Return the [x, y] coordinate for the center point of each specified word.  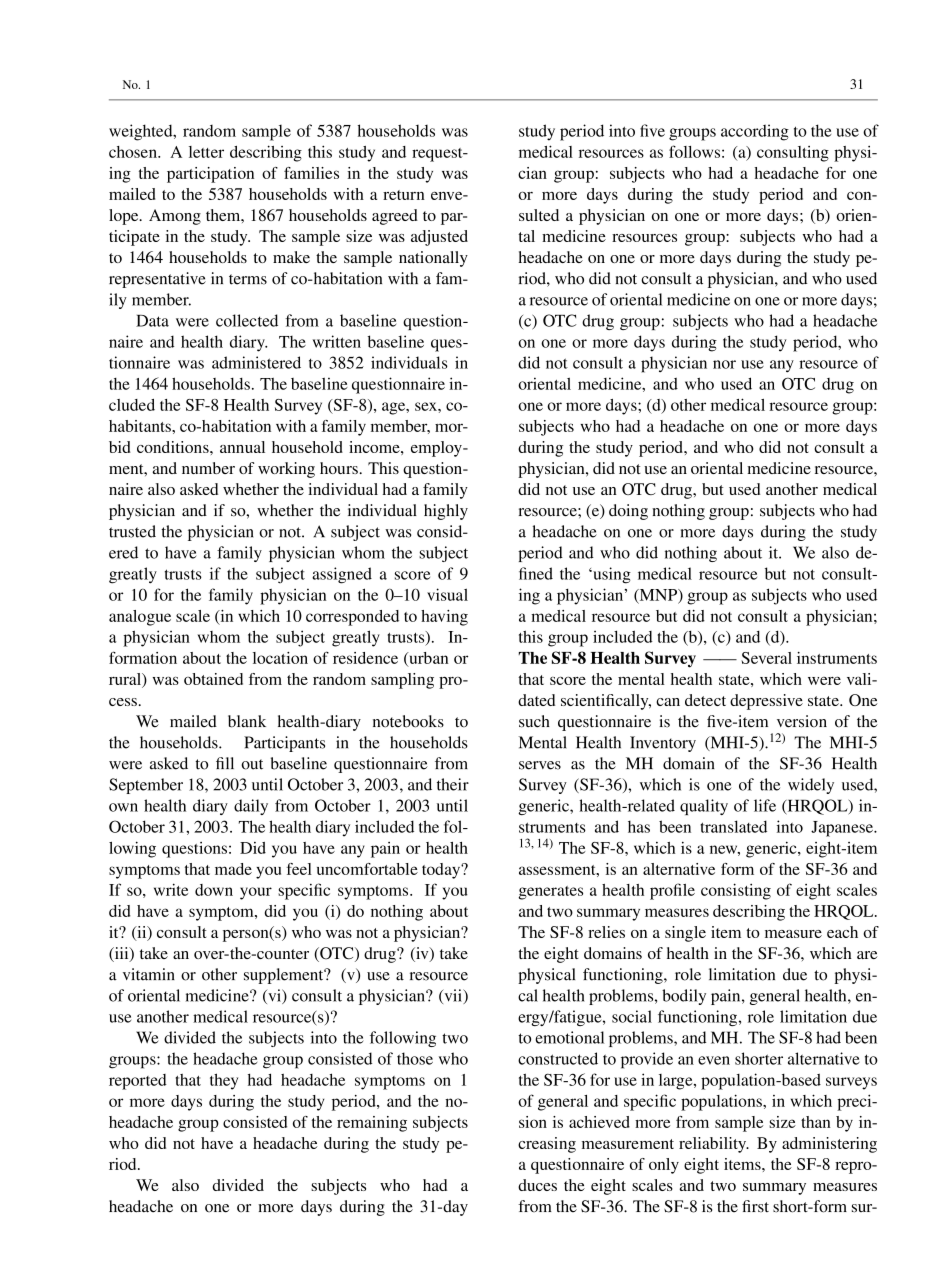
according [755, 132]
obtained [213, 679]
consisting [736, 891]
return [404, 195]
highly [446, 512]
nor [724, 364]
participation [210, 175]
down [214, 890]
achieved [599, 1122]
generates [550, 893]
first [755, 1206]
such [534, 721]
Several [766, 658]
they [224, 1081]
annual [242, 447]
